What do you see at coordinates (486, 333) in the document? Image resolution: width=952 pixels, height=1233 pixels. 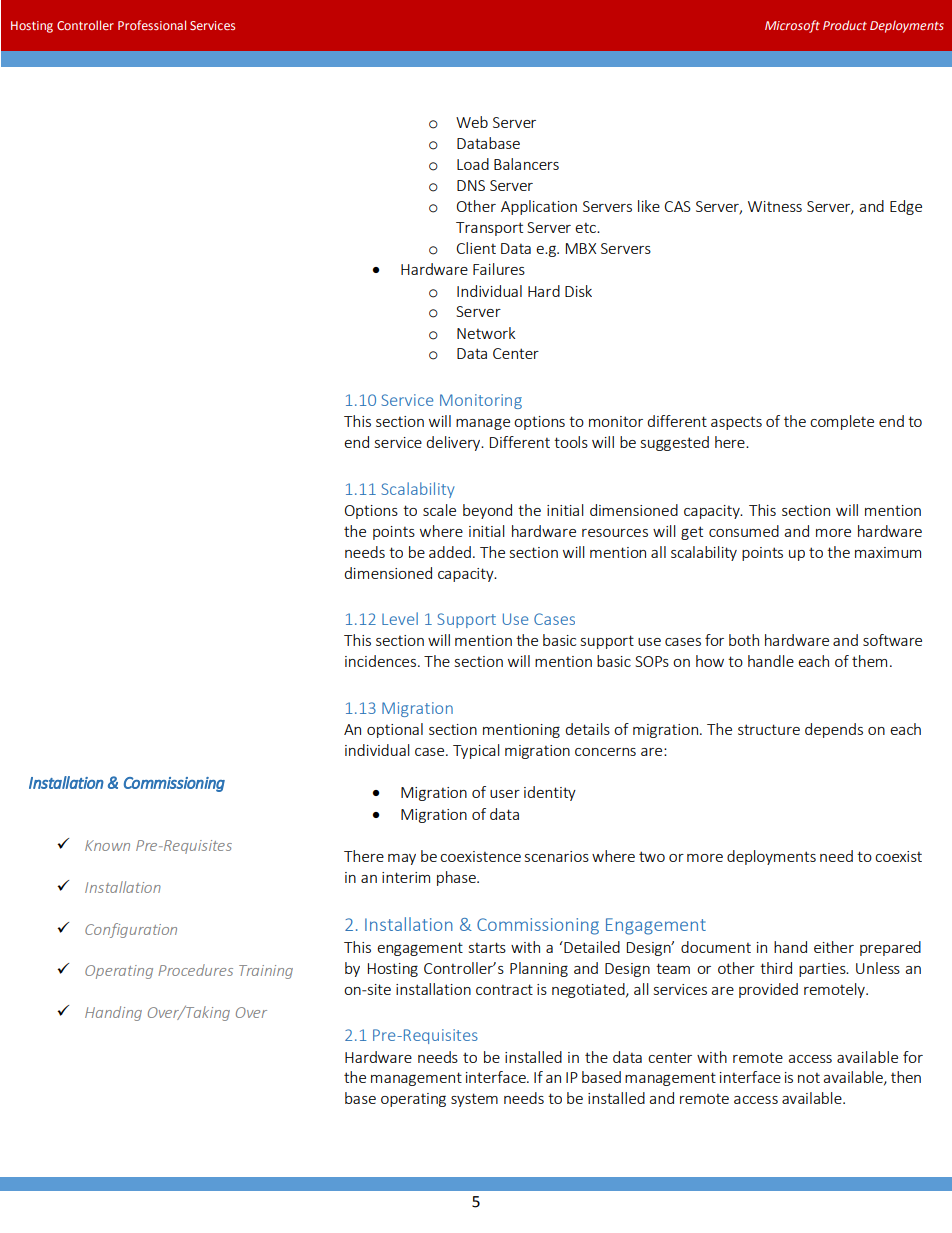 I see `Network` at bounding box center [486, 333].
